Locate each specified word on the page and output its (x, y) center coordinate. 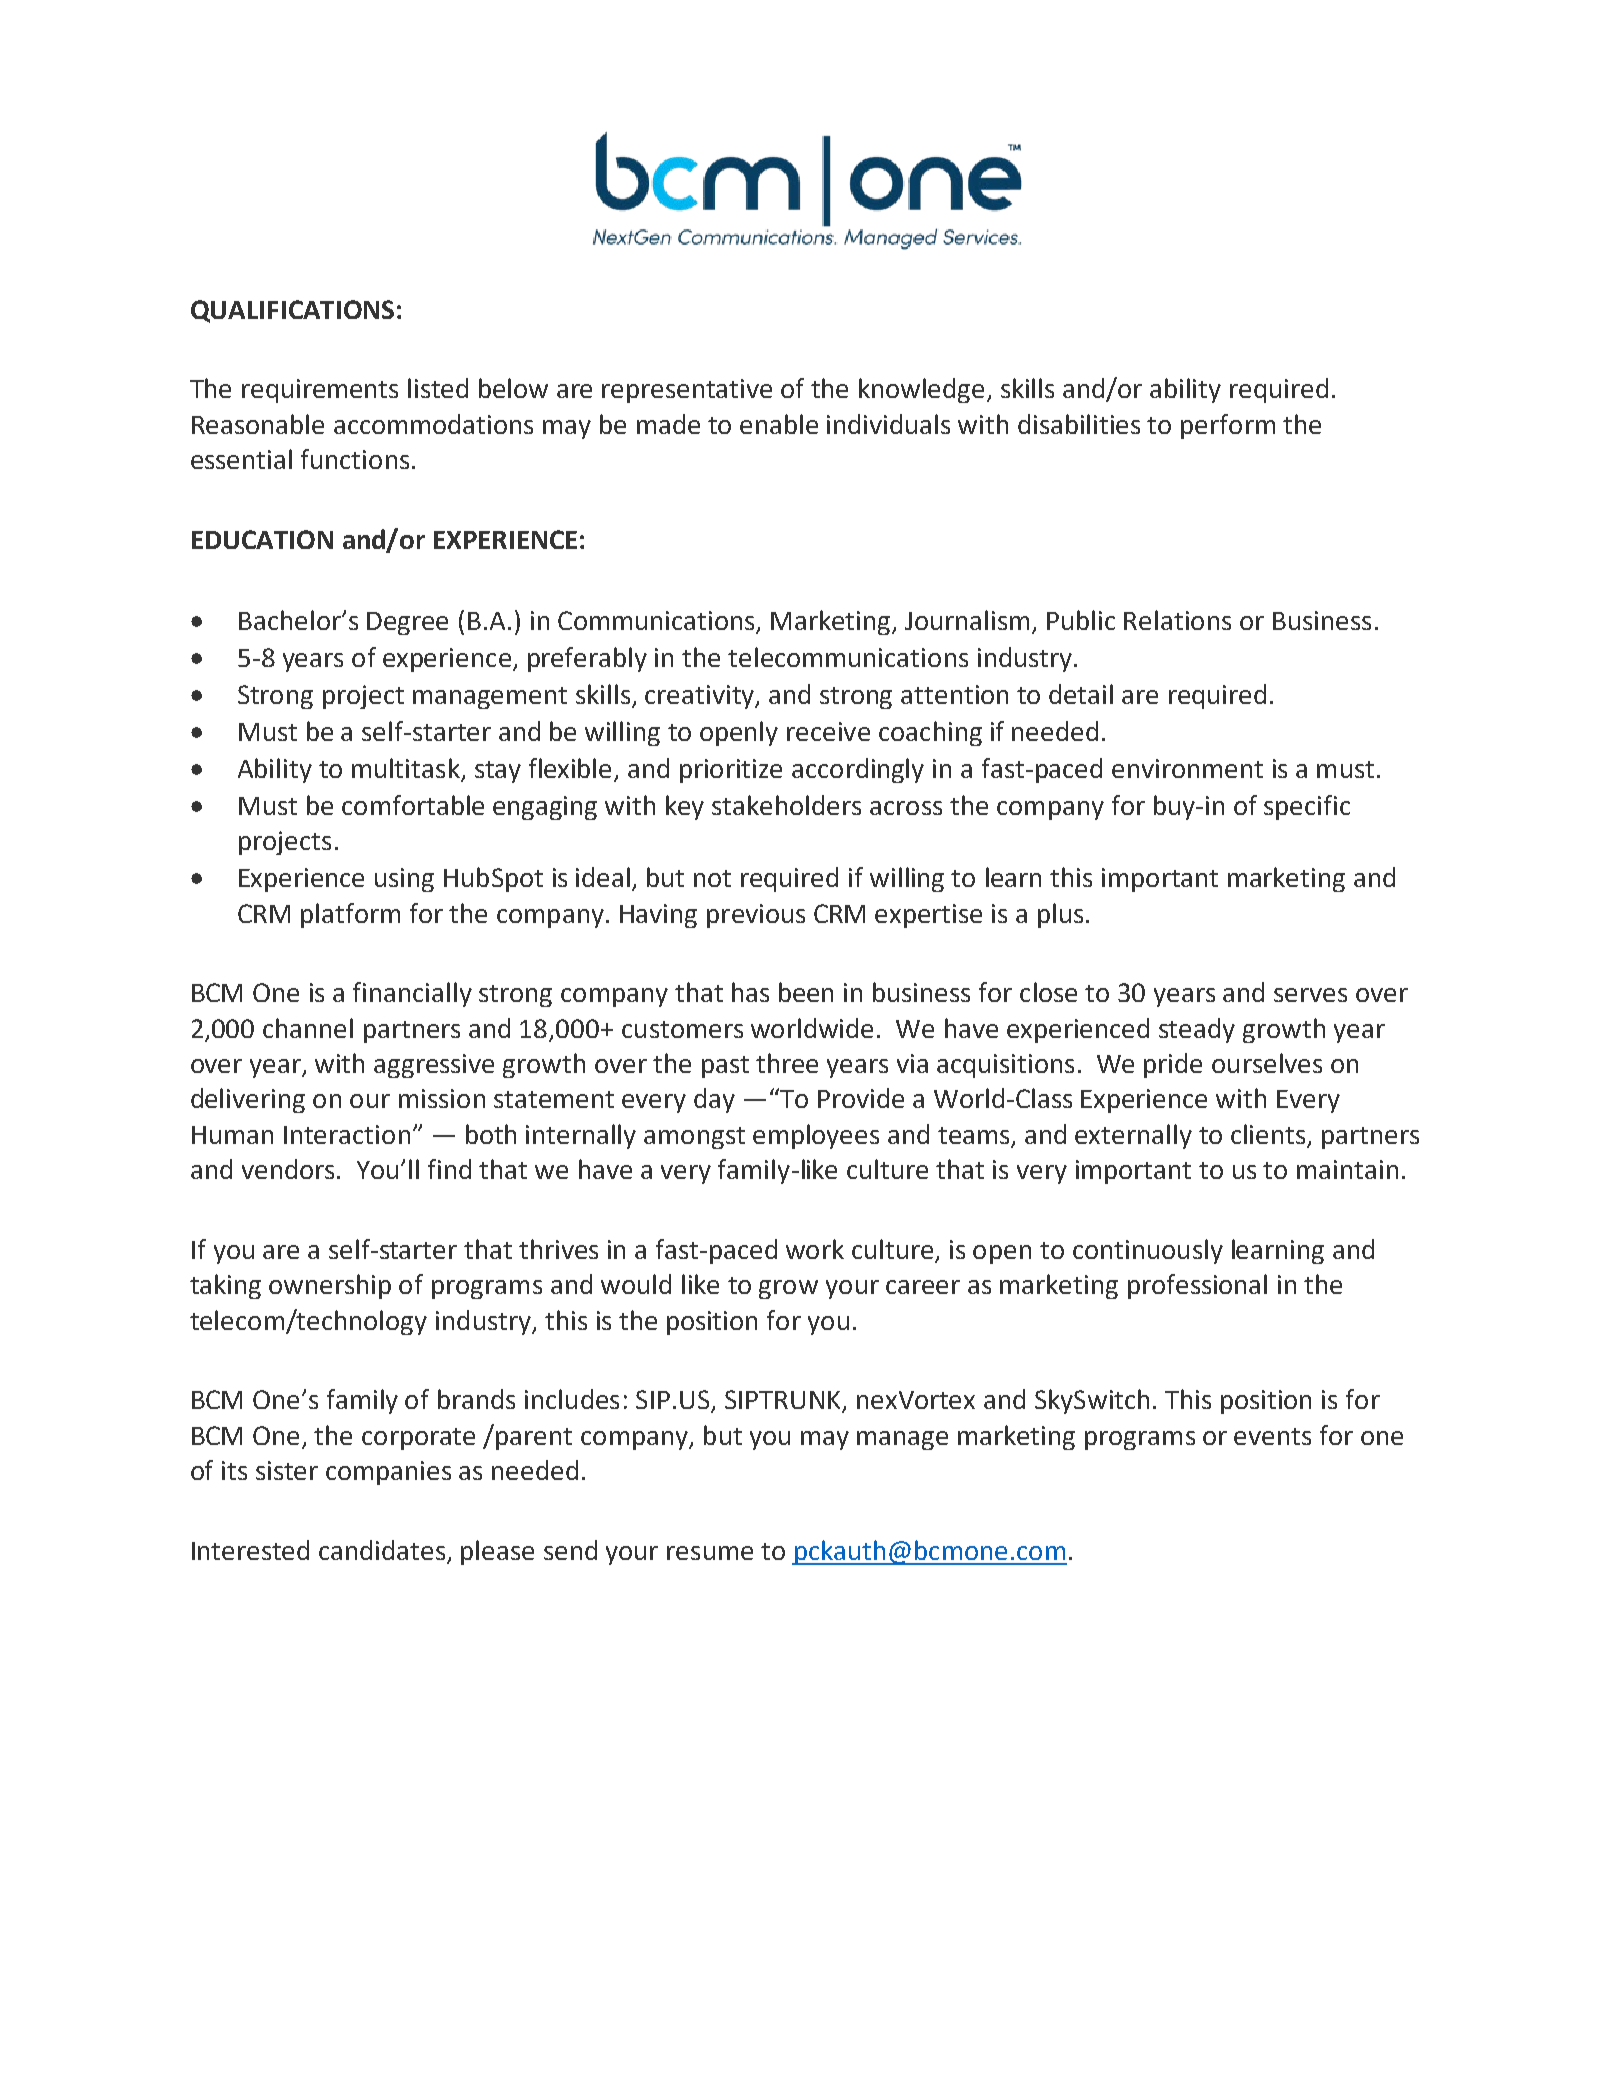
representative (687, 391)
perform (1228, 426)
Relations (1177, 620)
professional (1197, 1286)
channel (308, 1028)
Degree (407, 623)
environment (1187, 768)
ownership (330, 1286)
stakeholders (786, 805)
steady (1197, 1030)
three (787, 1063)
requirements (320, 391)
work (815, 1249)
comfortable (413, 805)
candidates (382, 1550)
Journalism (967, 620)
